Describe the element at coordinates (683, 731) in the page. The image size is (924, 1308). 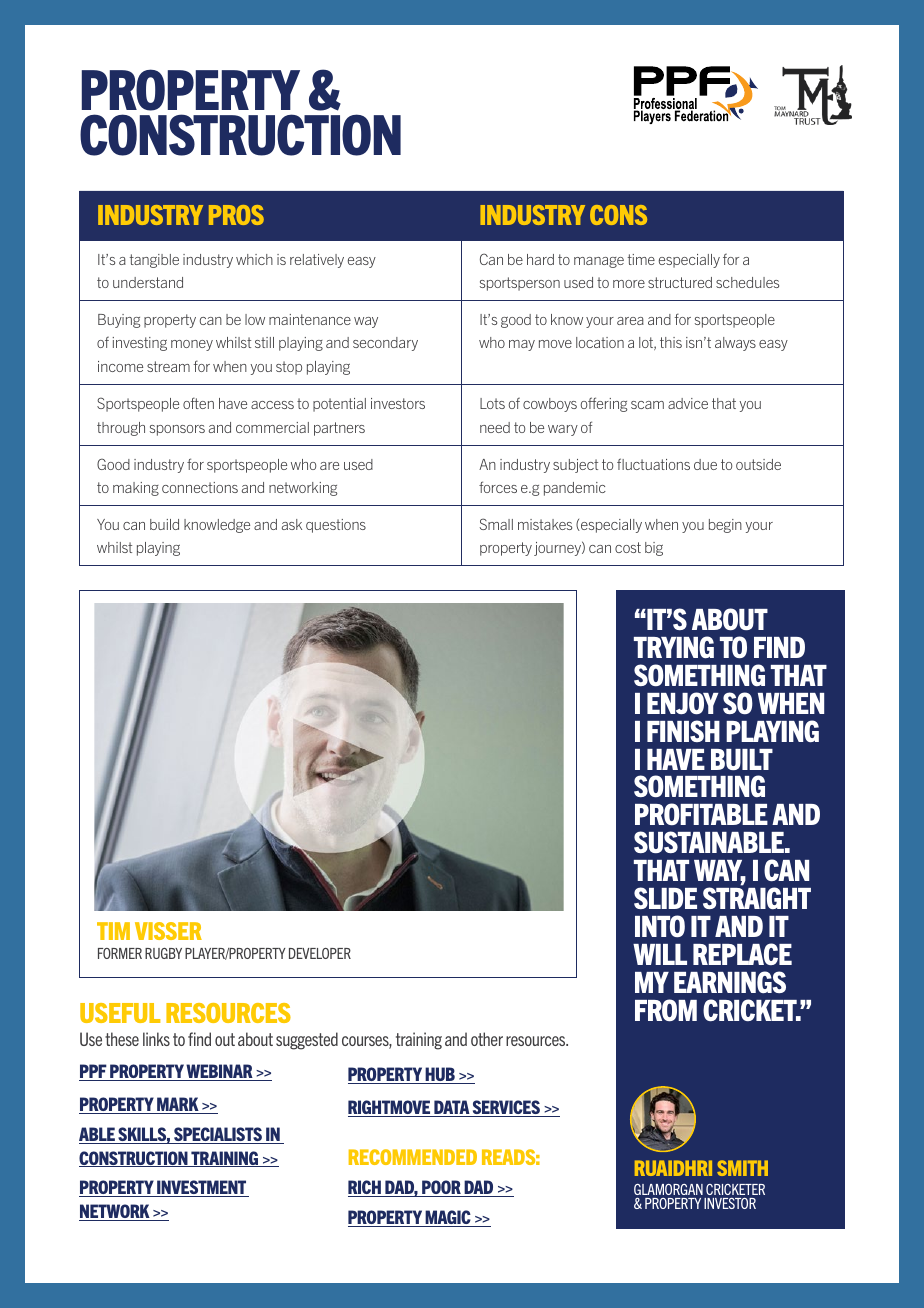
I see `FINISH` at that location.
